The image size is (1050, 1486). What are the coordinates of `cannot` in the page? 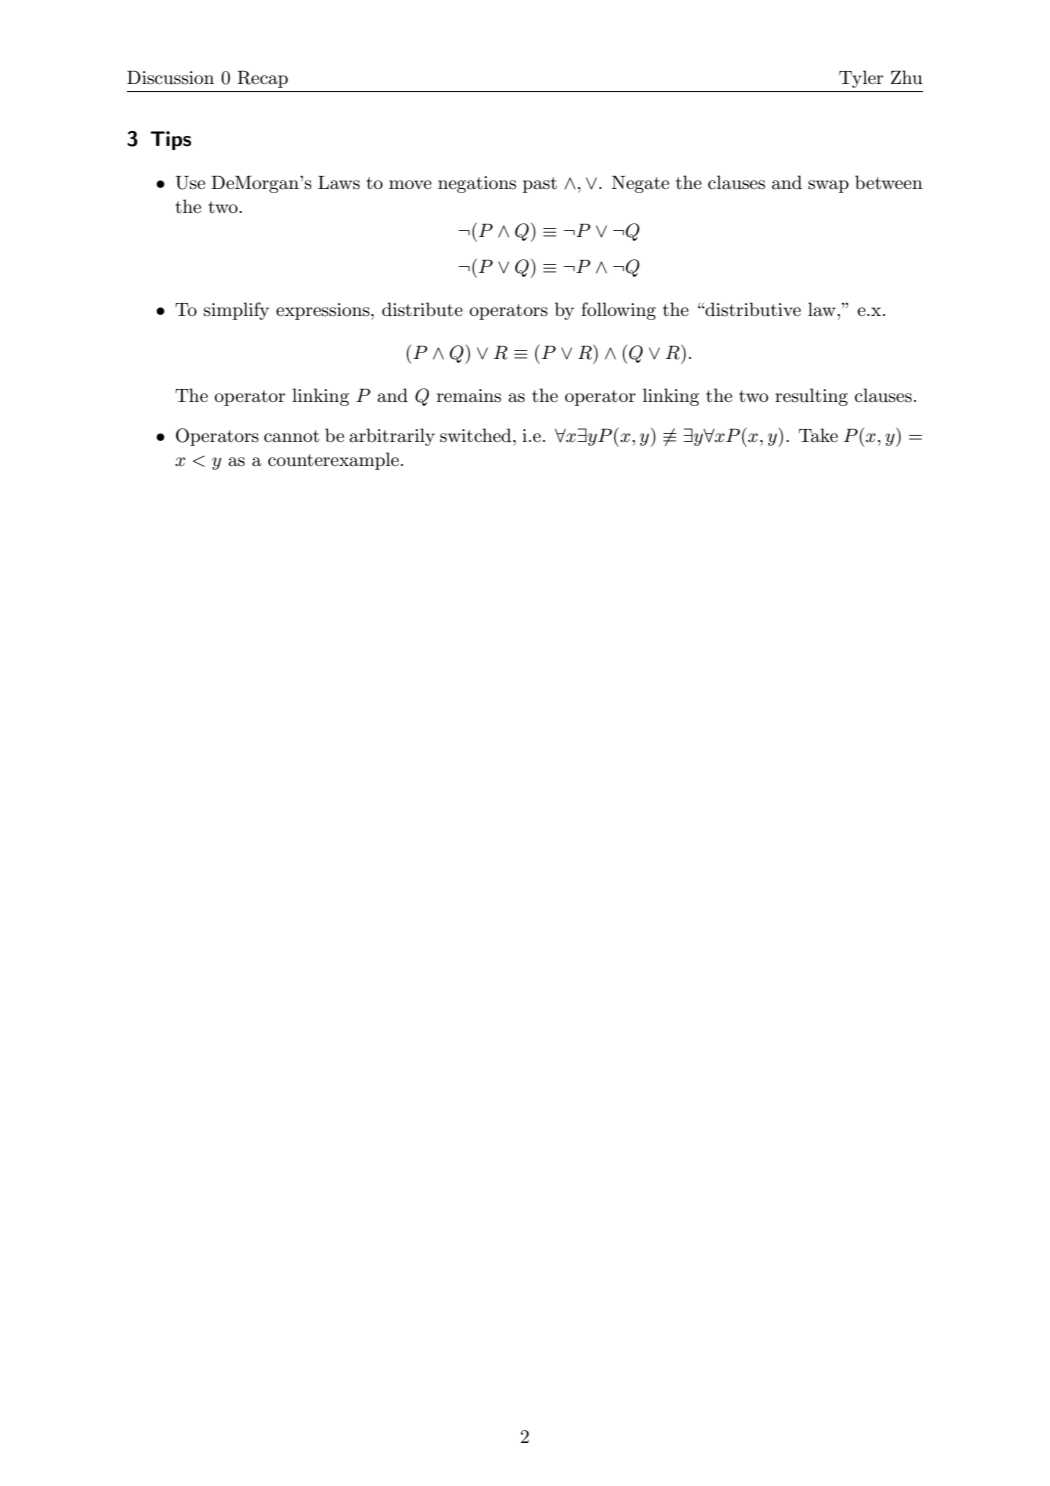 It's located at (291, 436).
